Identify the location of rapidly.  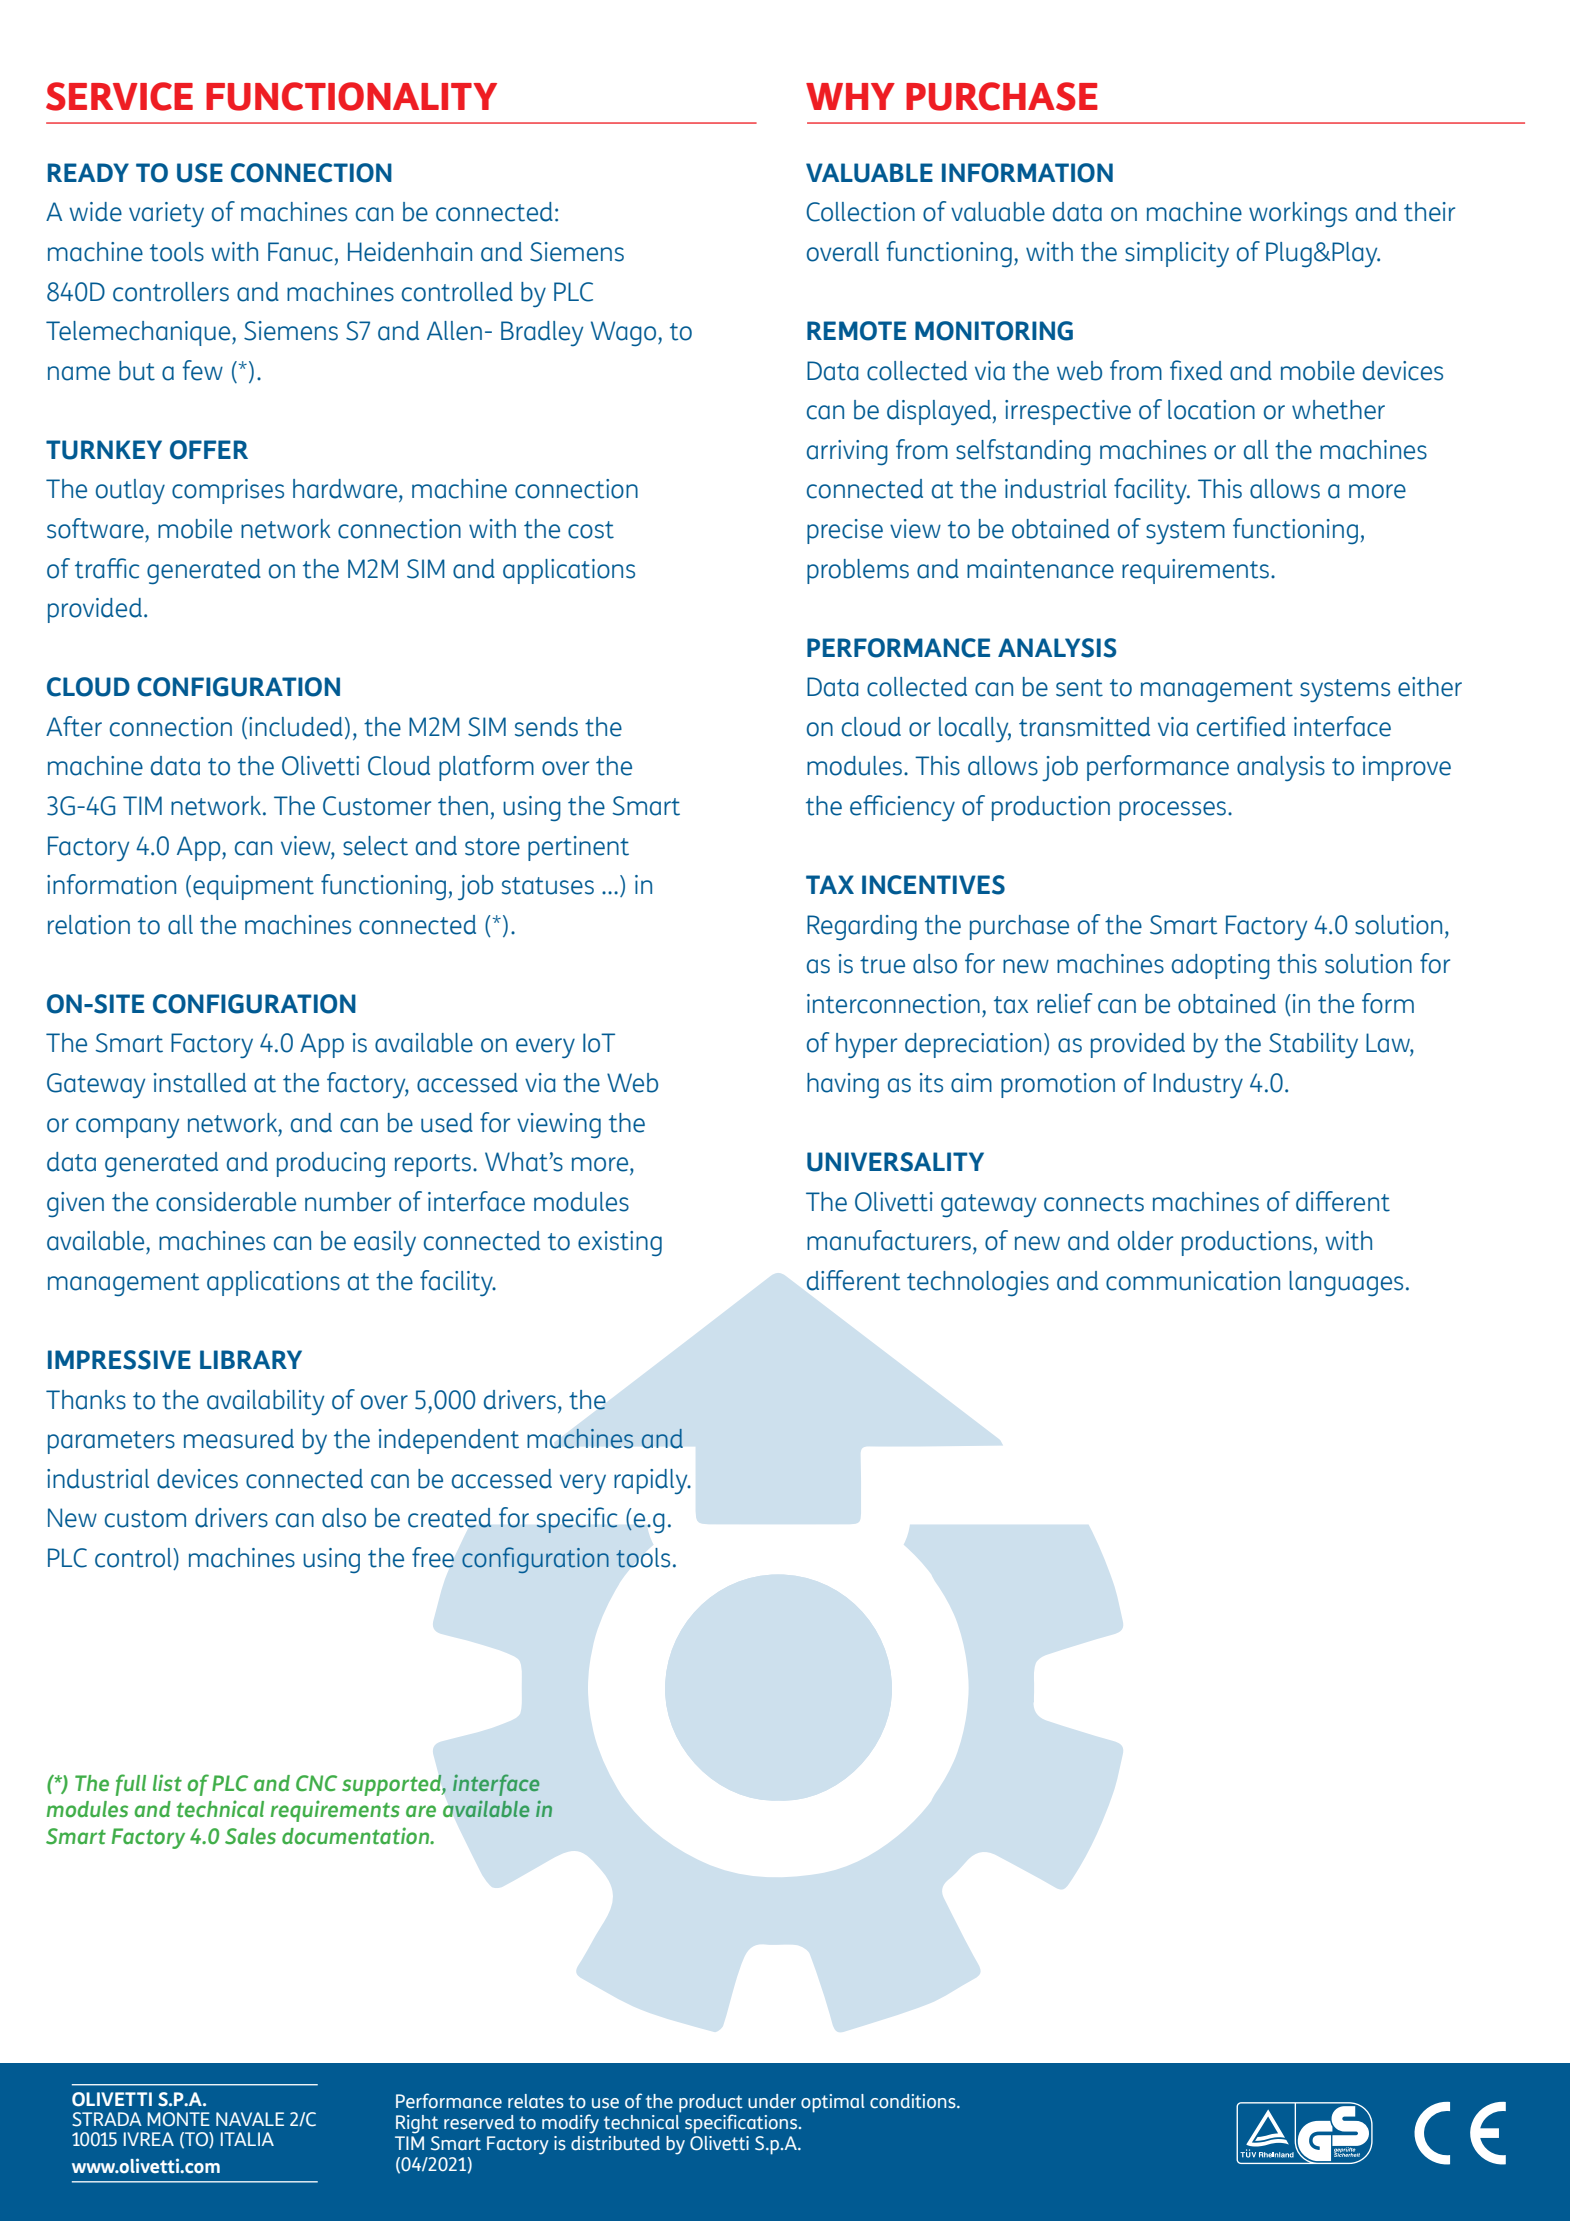
(652, 1481).
